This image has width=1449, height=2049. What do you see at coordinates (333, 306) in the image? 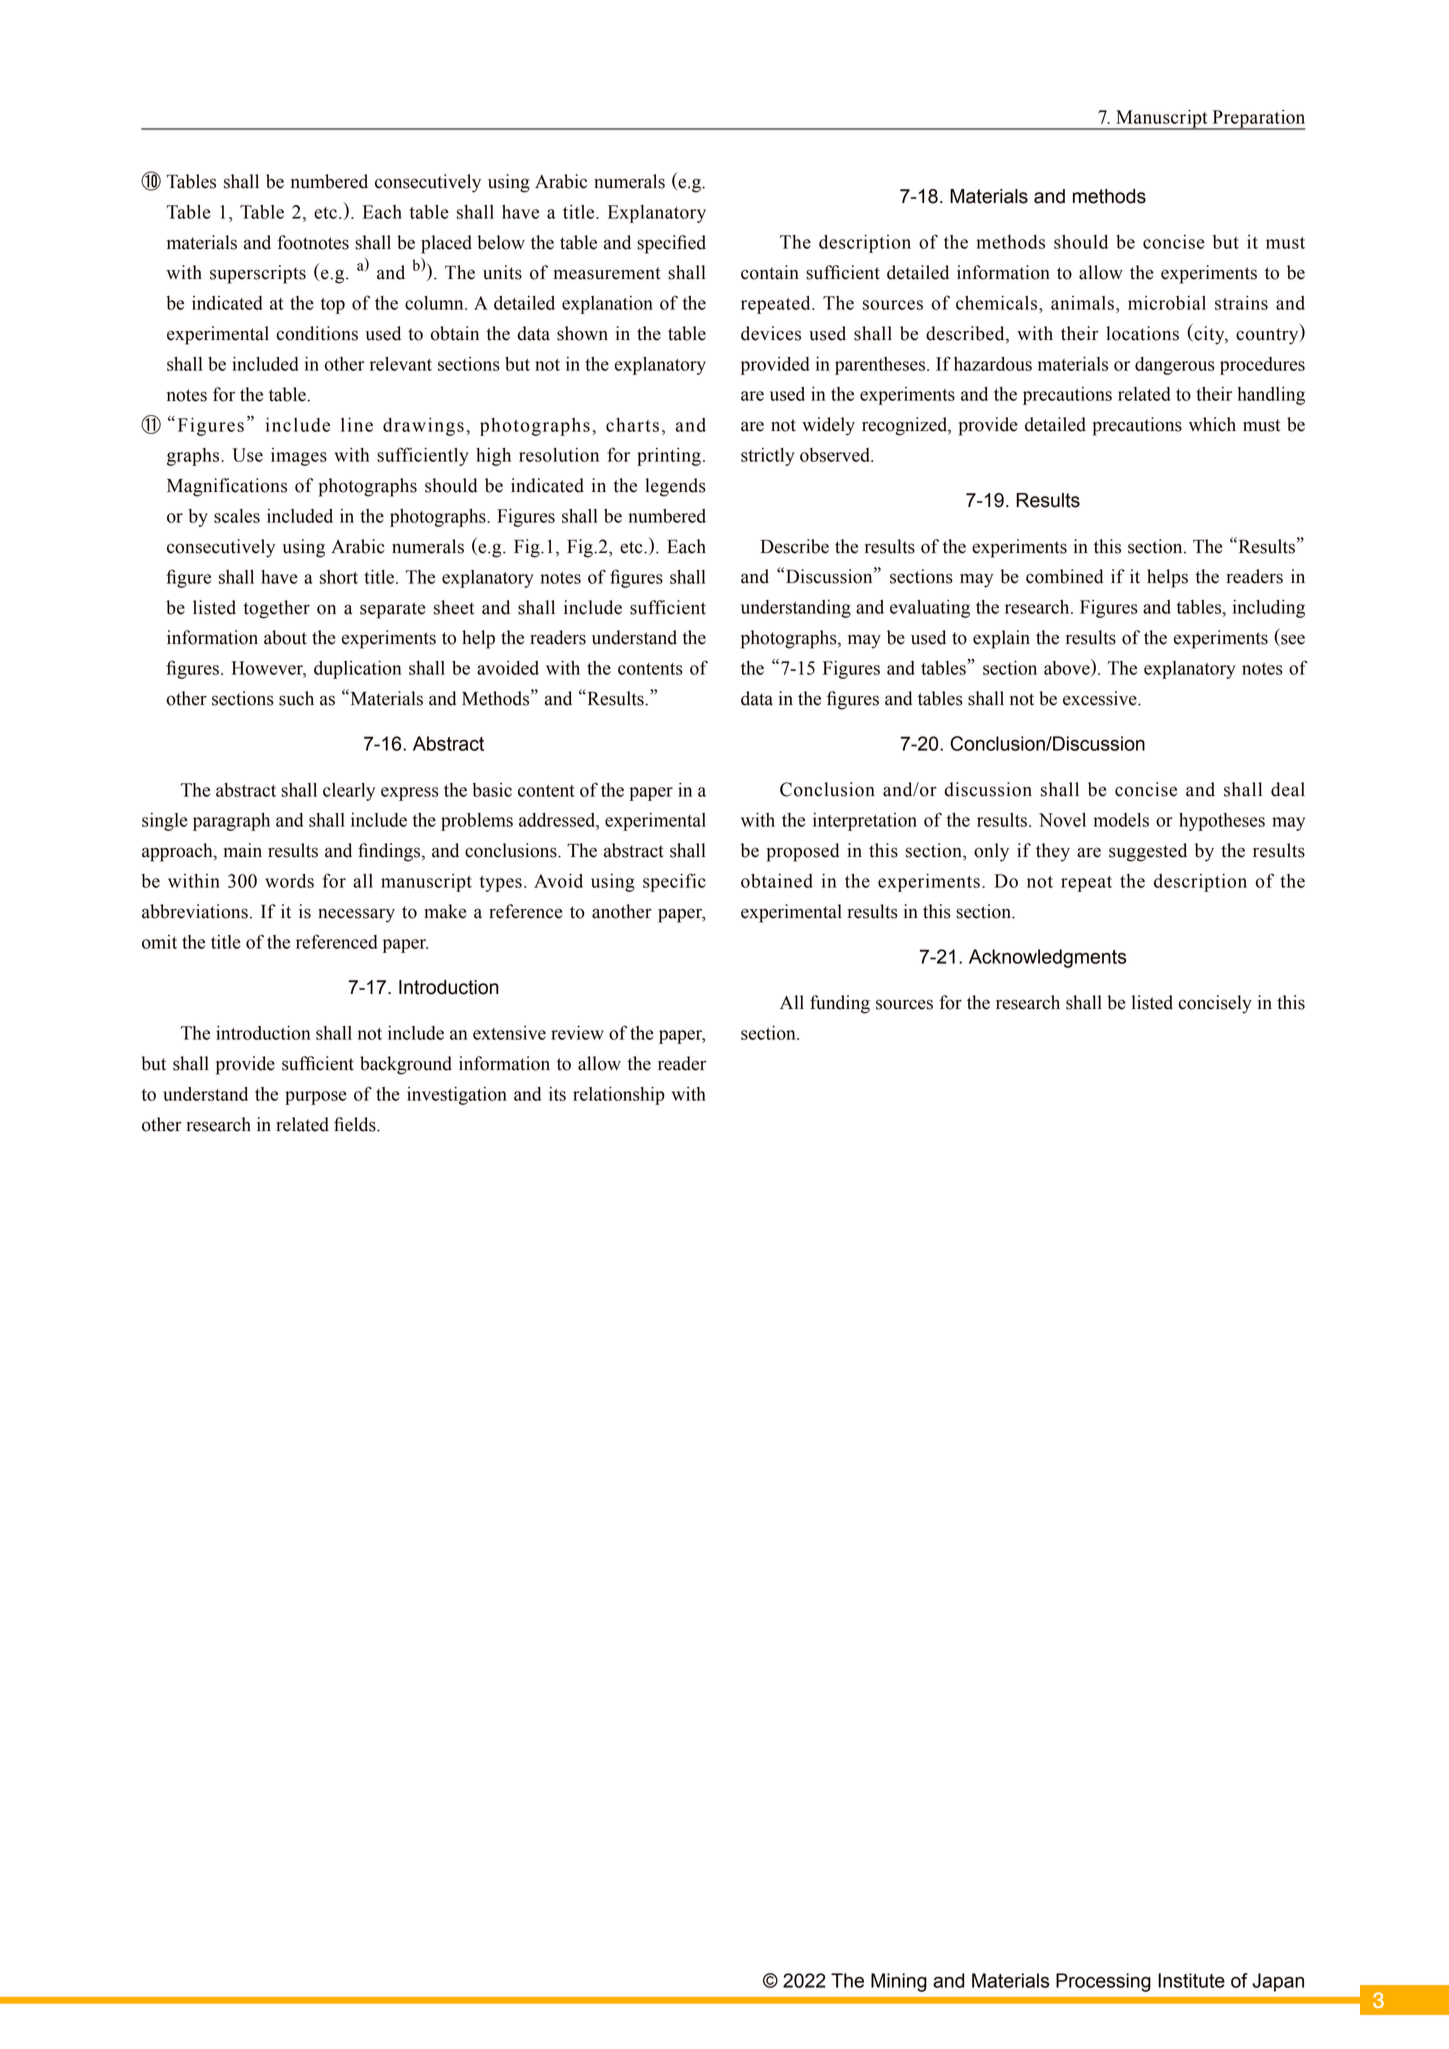
I see `top` at bounding box center [333, 306].
